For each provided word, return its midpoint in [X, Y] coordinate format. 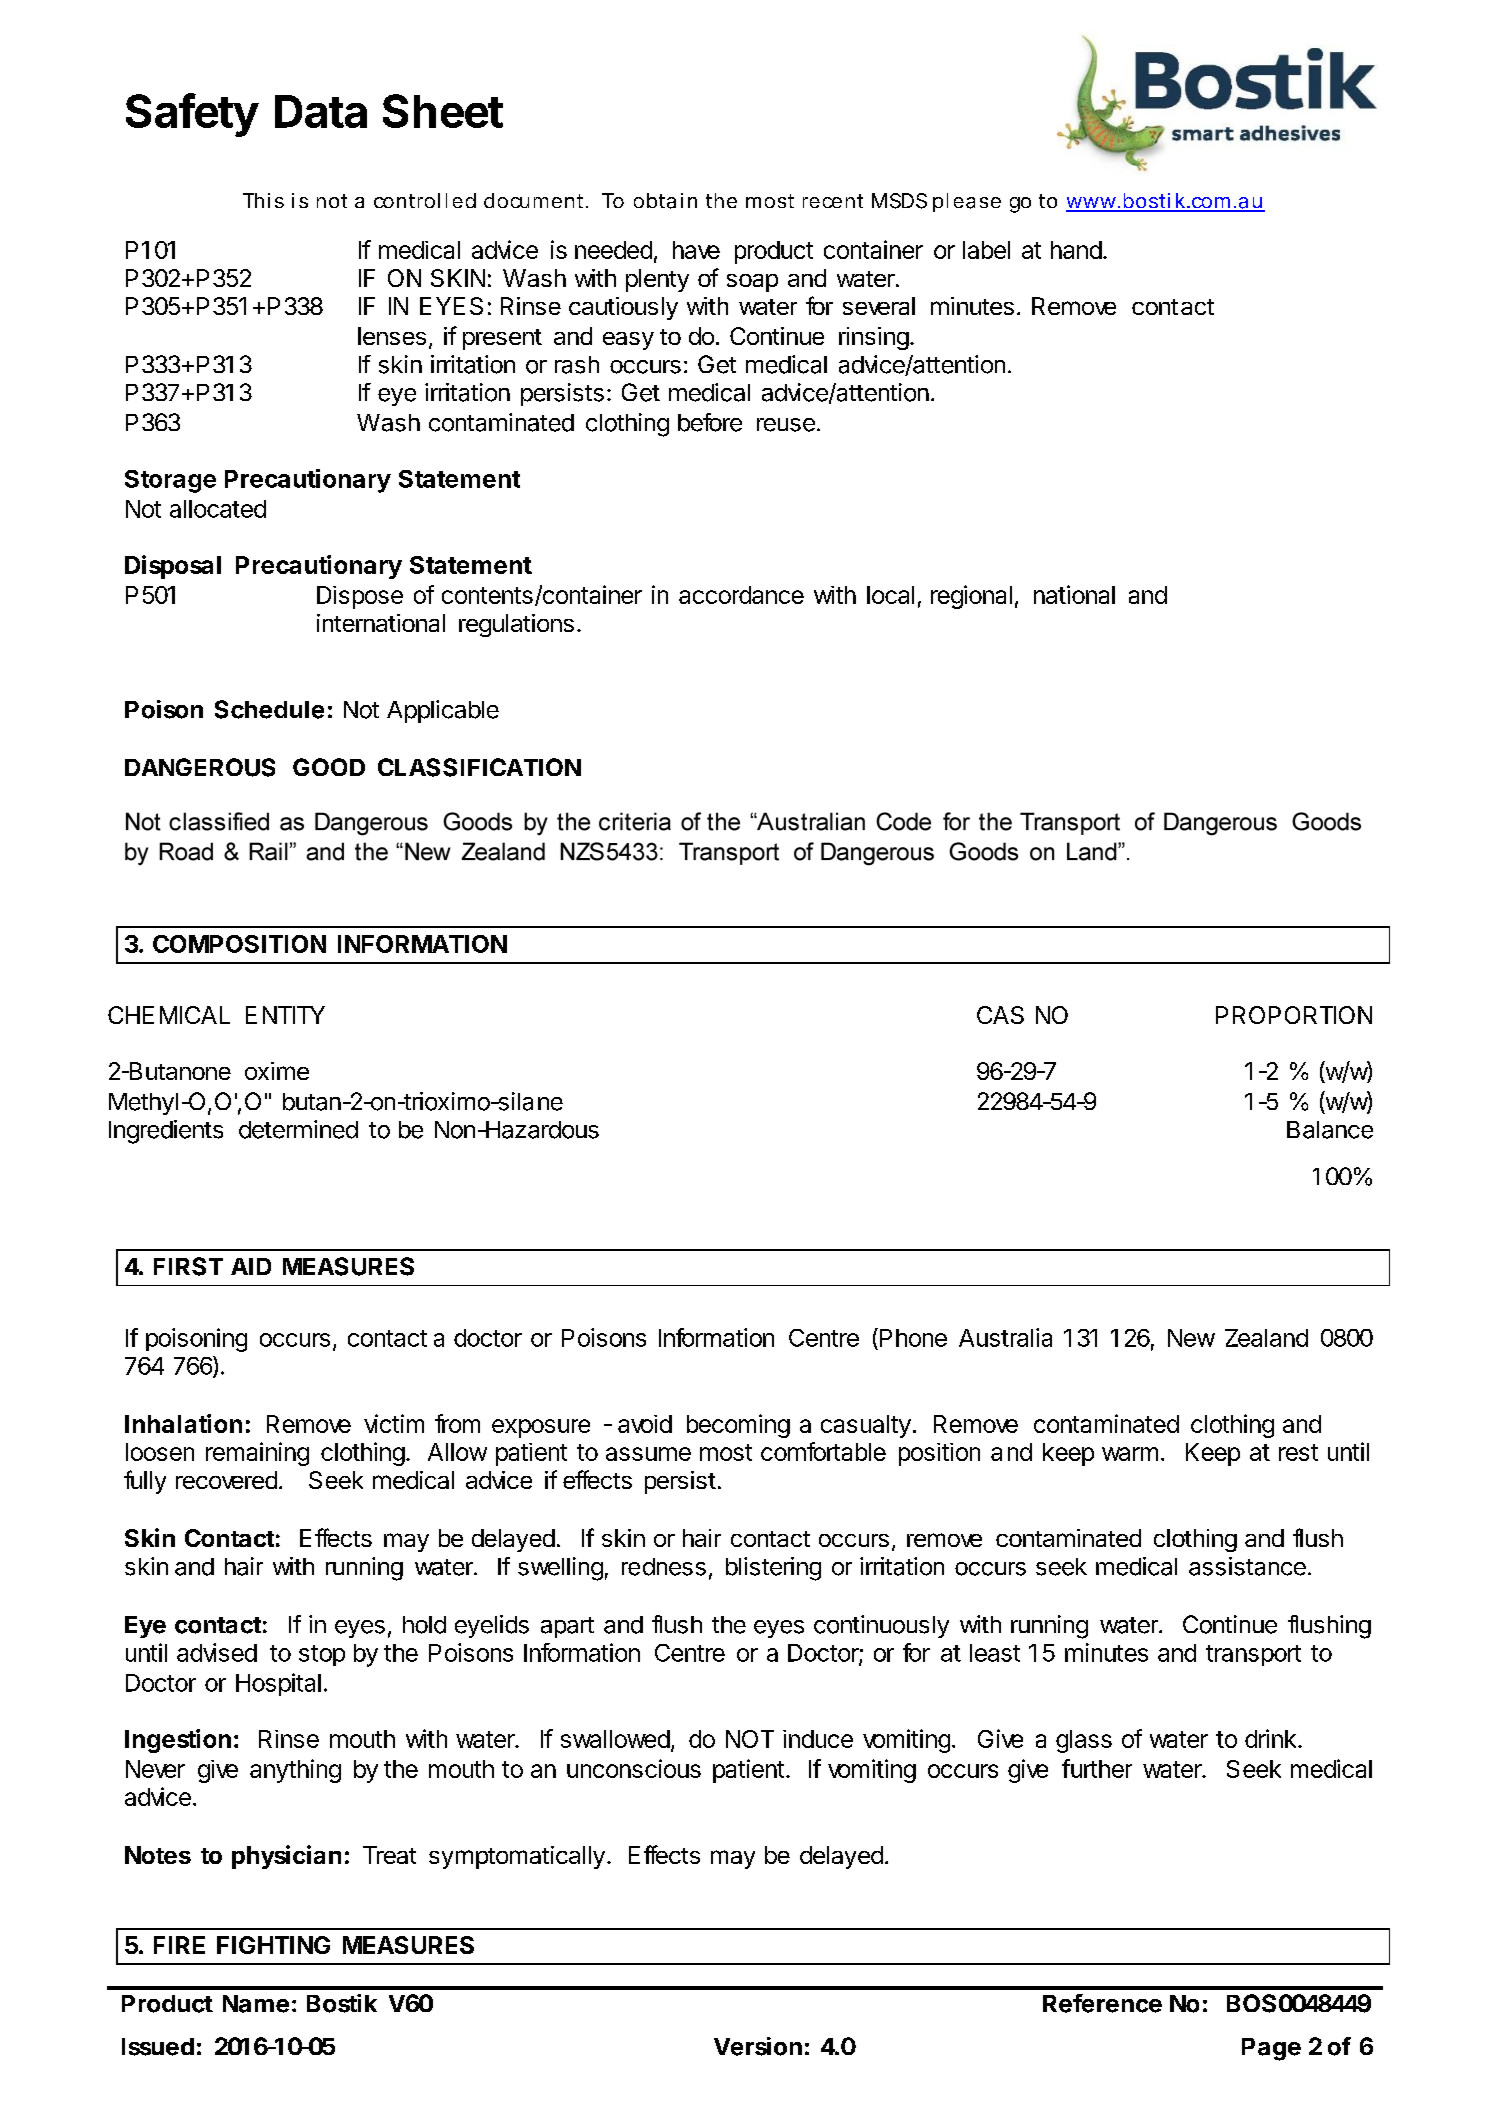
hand [1076, 250]
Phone [912, 1337]
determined [298, 1129]
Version [758, 2046]
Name [256, 2004]
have [696, 250]
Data [321, 111]
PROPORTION [1294, 1015]
